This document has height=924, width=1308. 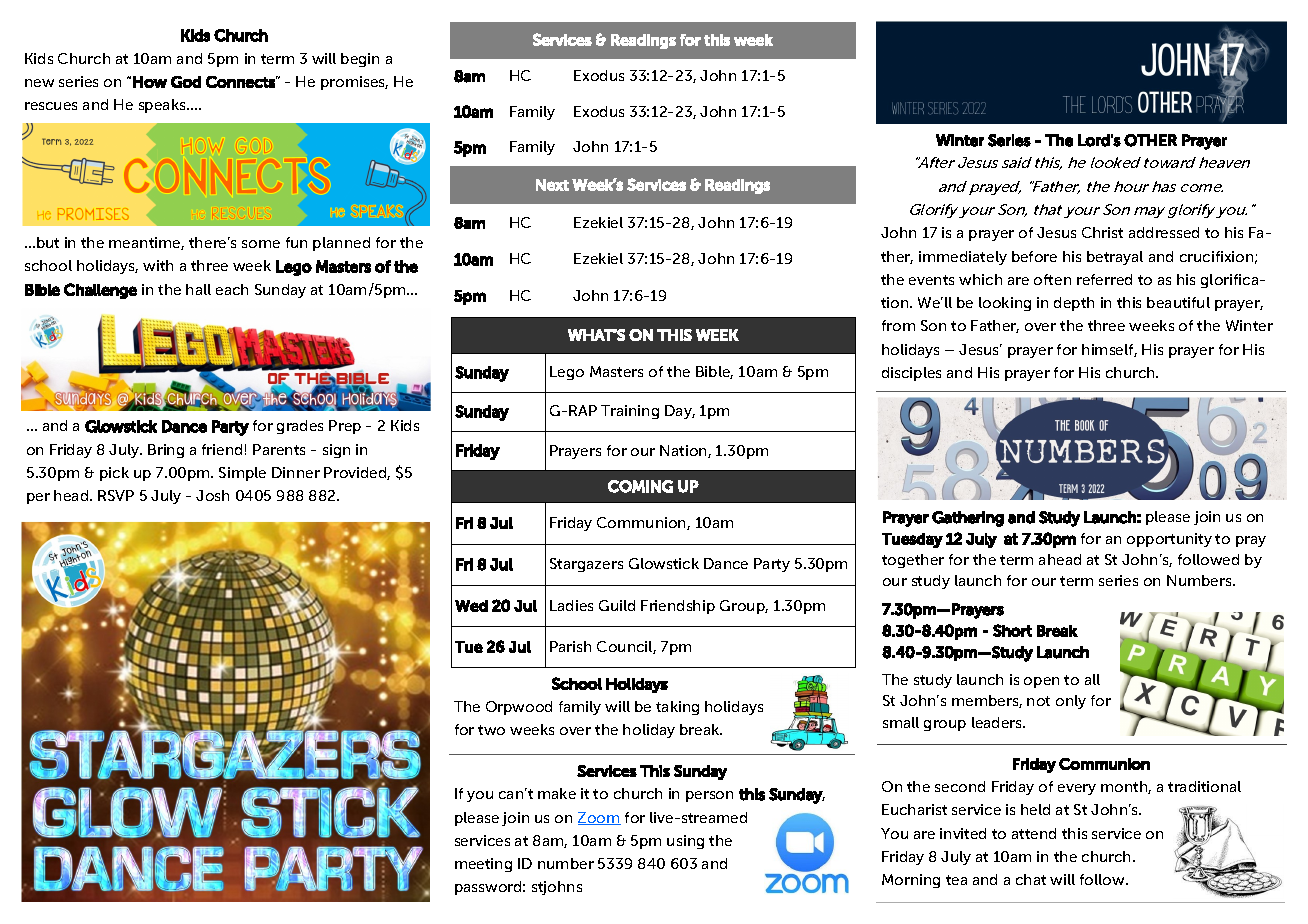 I want to click on using, so click(x=685, y=842).
